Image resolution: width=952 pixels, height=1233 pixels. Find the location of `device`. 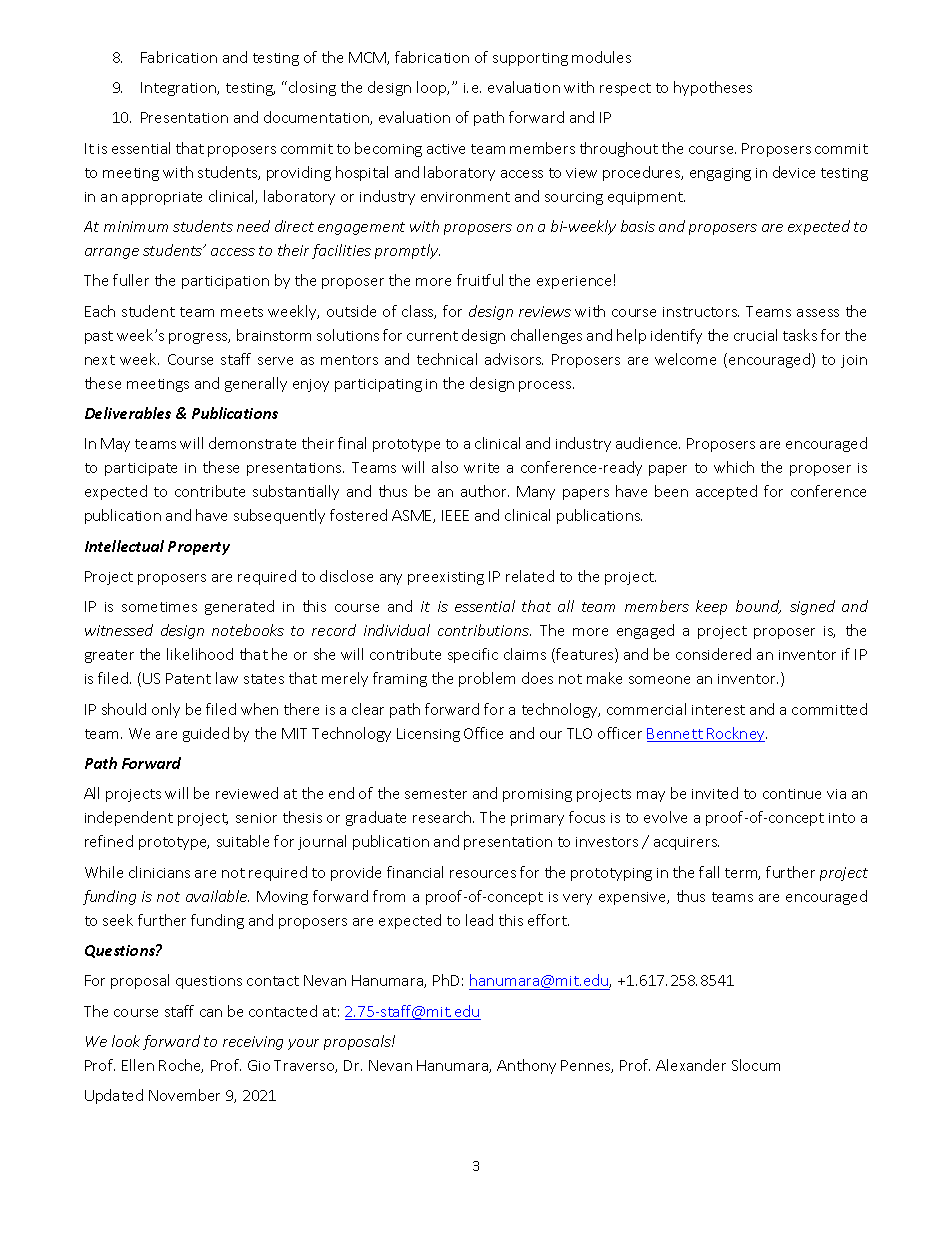

device is located at coordinates (794, 172).
